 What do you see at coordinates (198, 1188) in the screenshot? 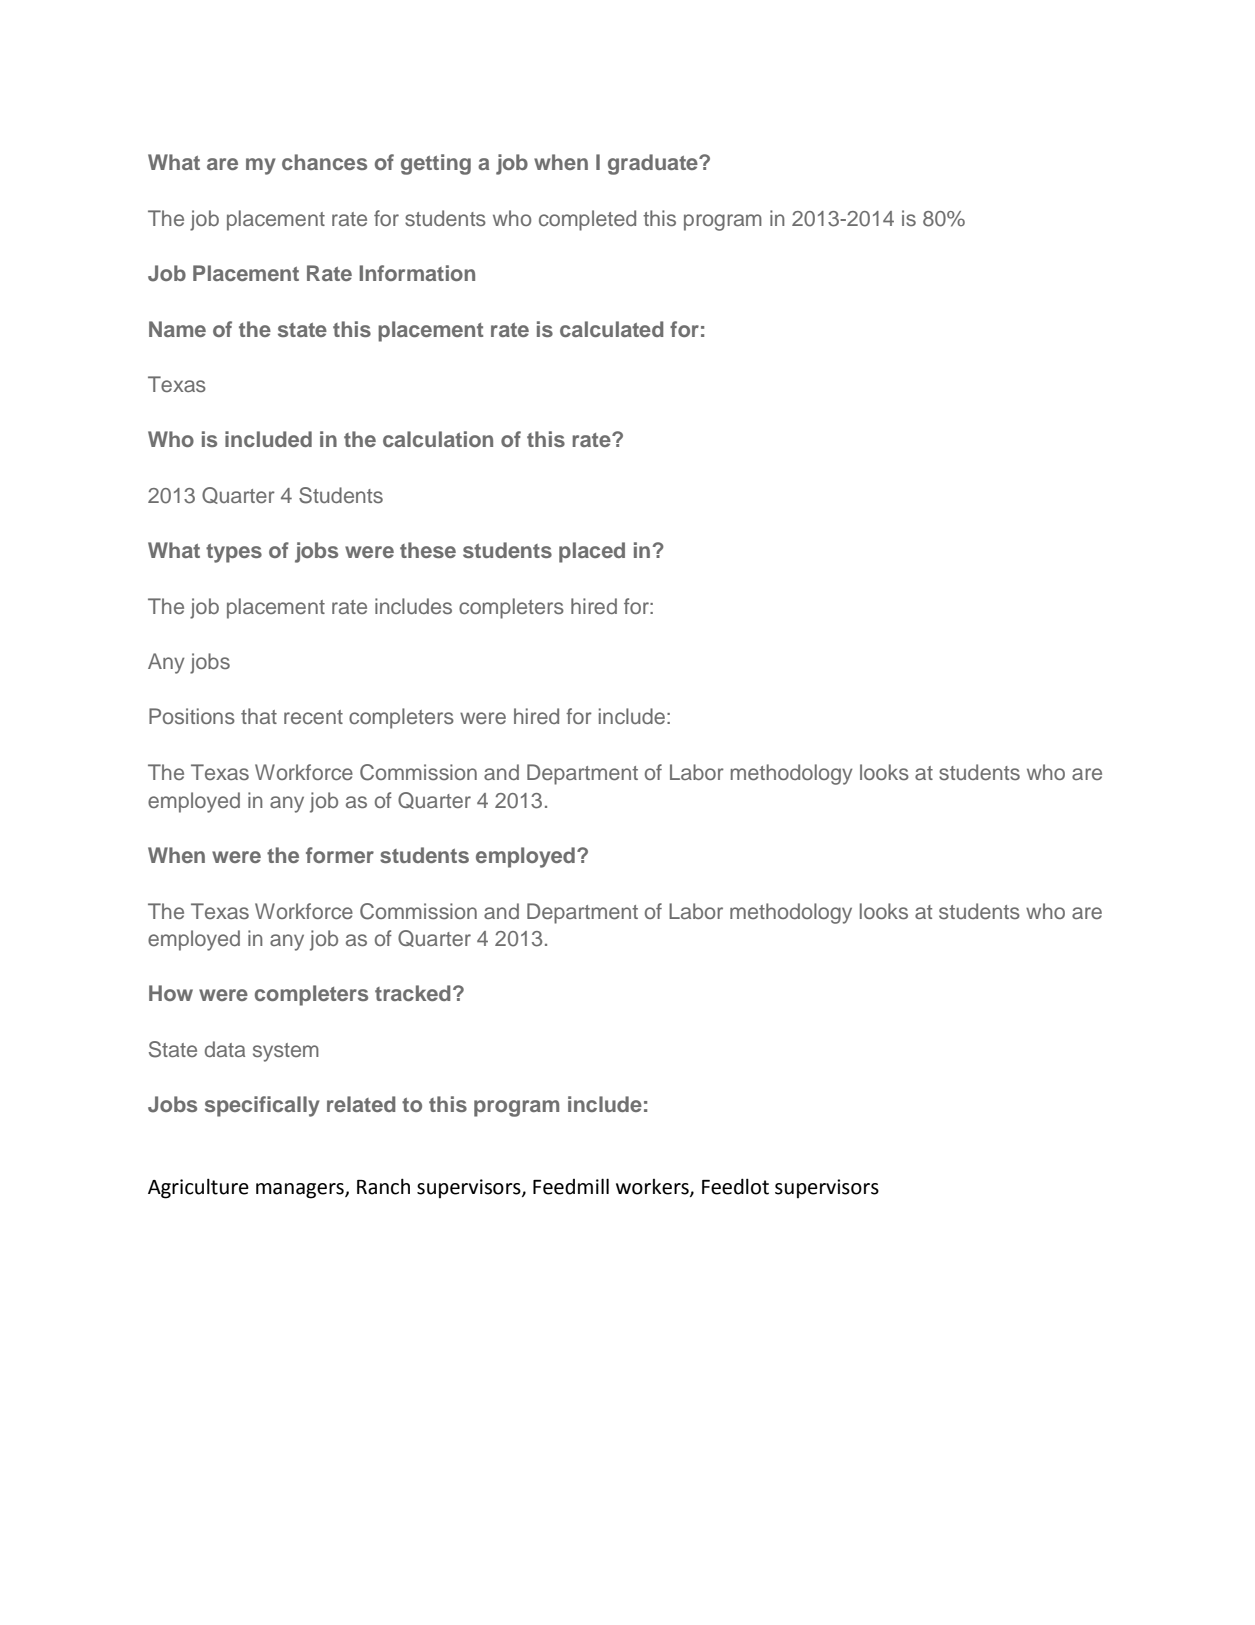
I see `Agriculture` at bounding box center [198, 1188].
